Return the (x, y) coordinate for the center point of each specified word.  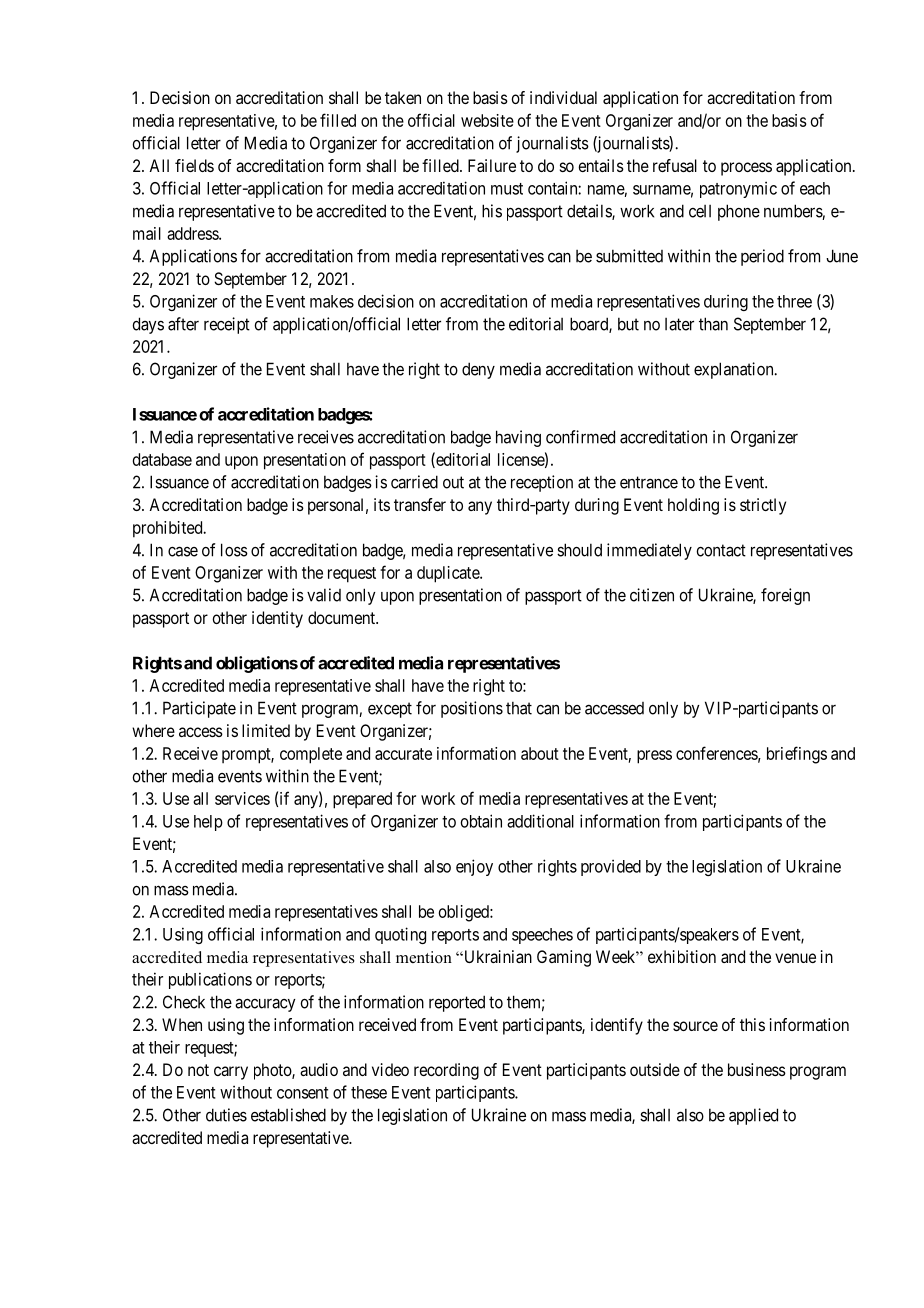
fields (194, 165)
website (487, 120)
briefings (797, 755)
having (518, 438)
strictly (763, 506)
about (540, 753)
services (242, 798)
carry (231, 1073)
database (162, 459)
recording (446, 1071)
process (746, 169)
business (757, 1069)
